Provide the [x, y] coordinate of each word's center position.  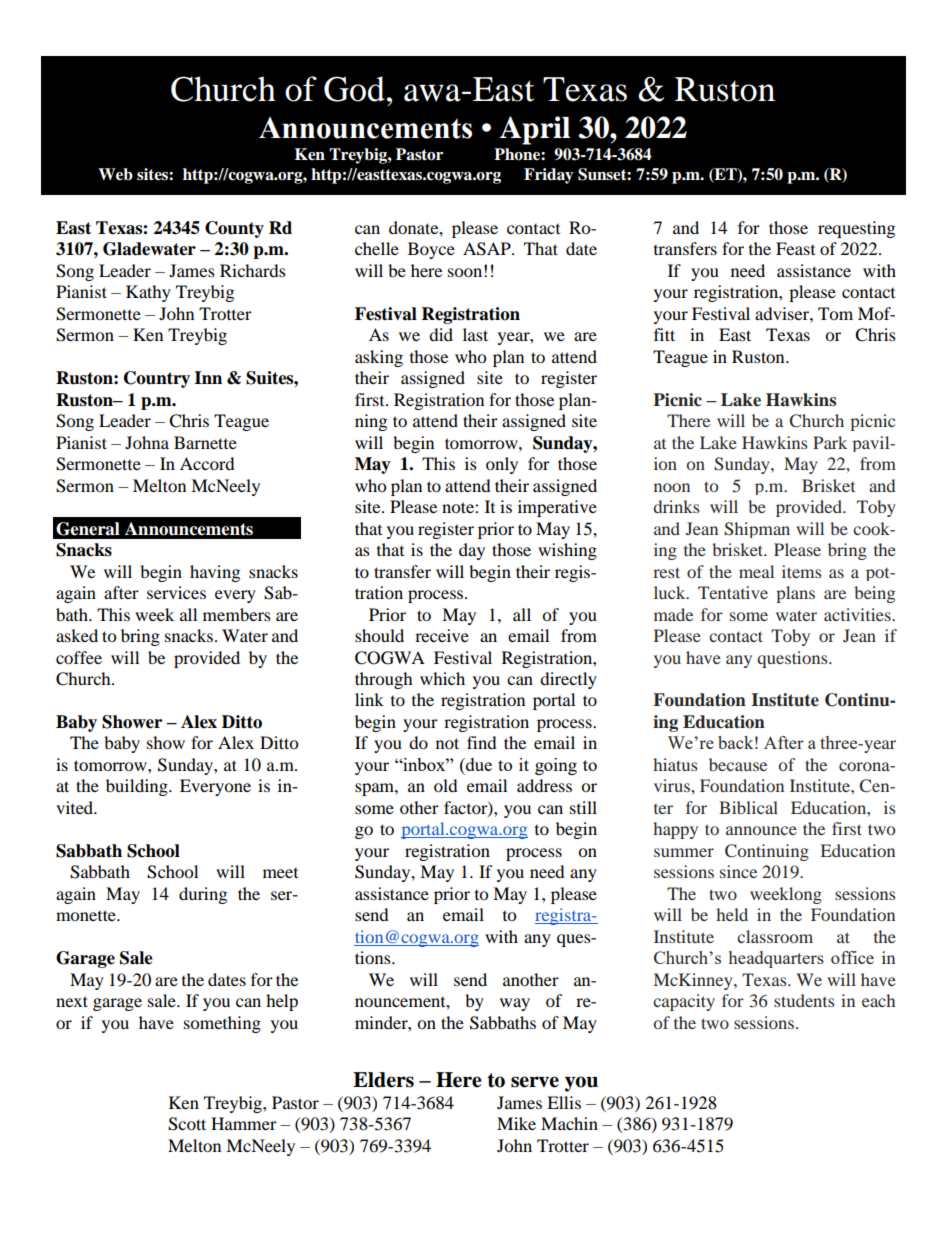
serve [535, 1082]
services [176, 592]
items [802, 571]
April [535, 130]
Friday [549, 176]
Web [115, 174]
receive [442, 635]
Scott [187, 1124]
